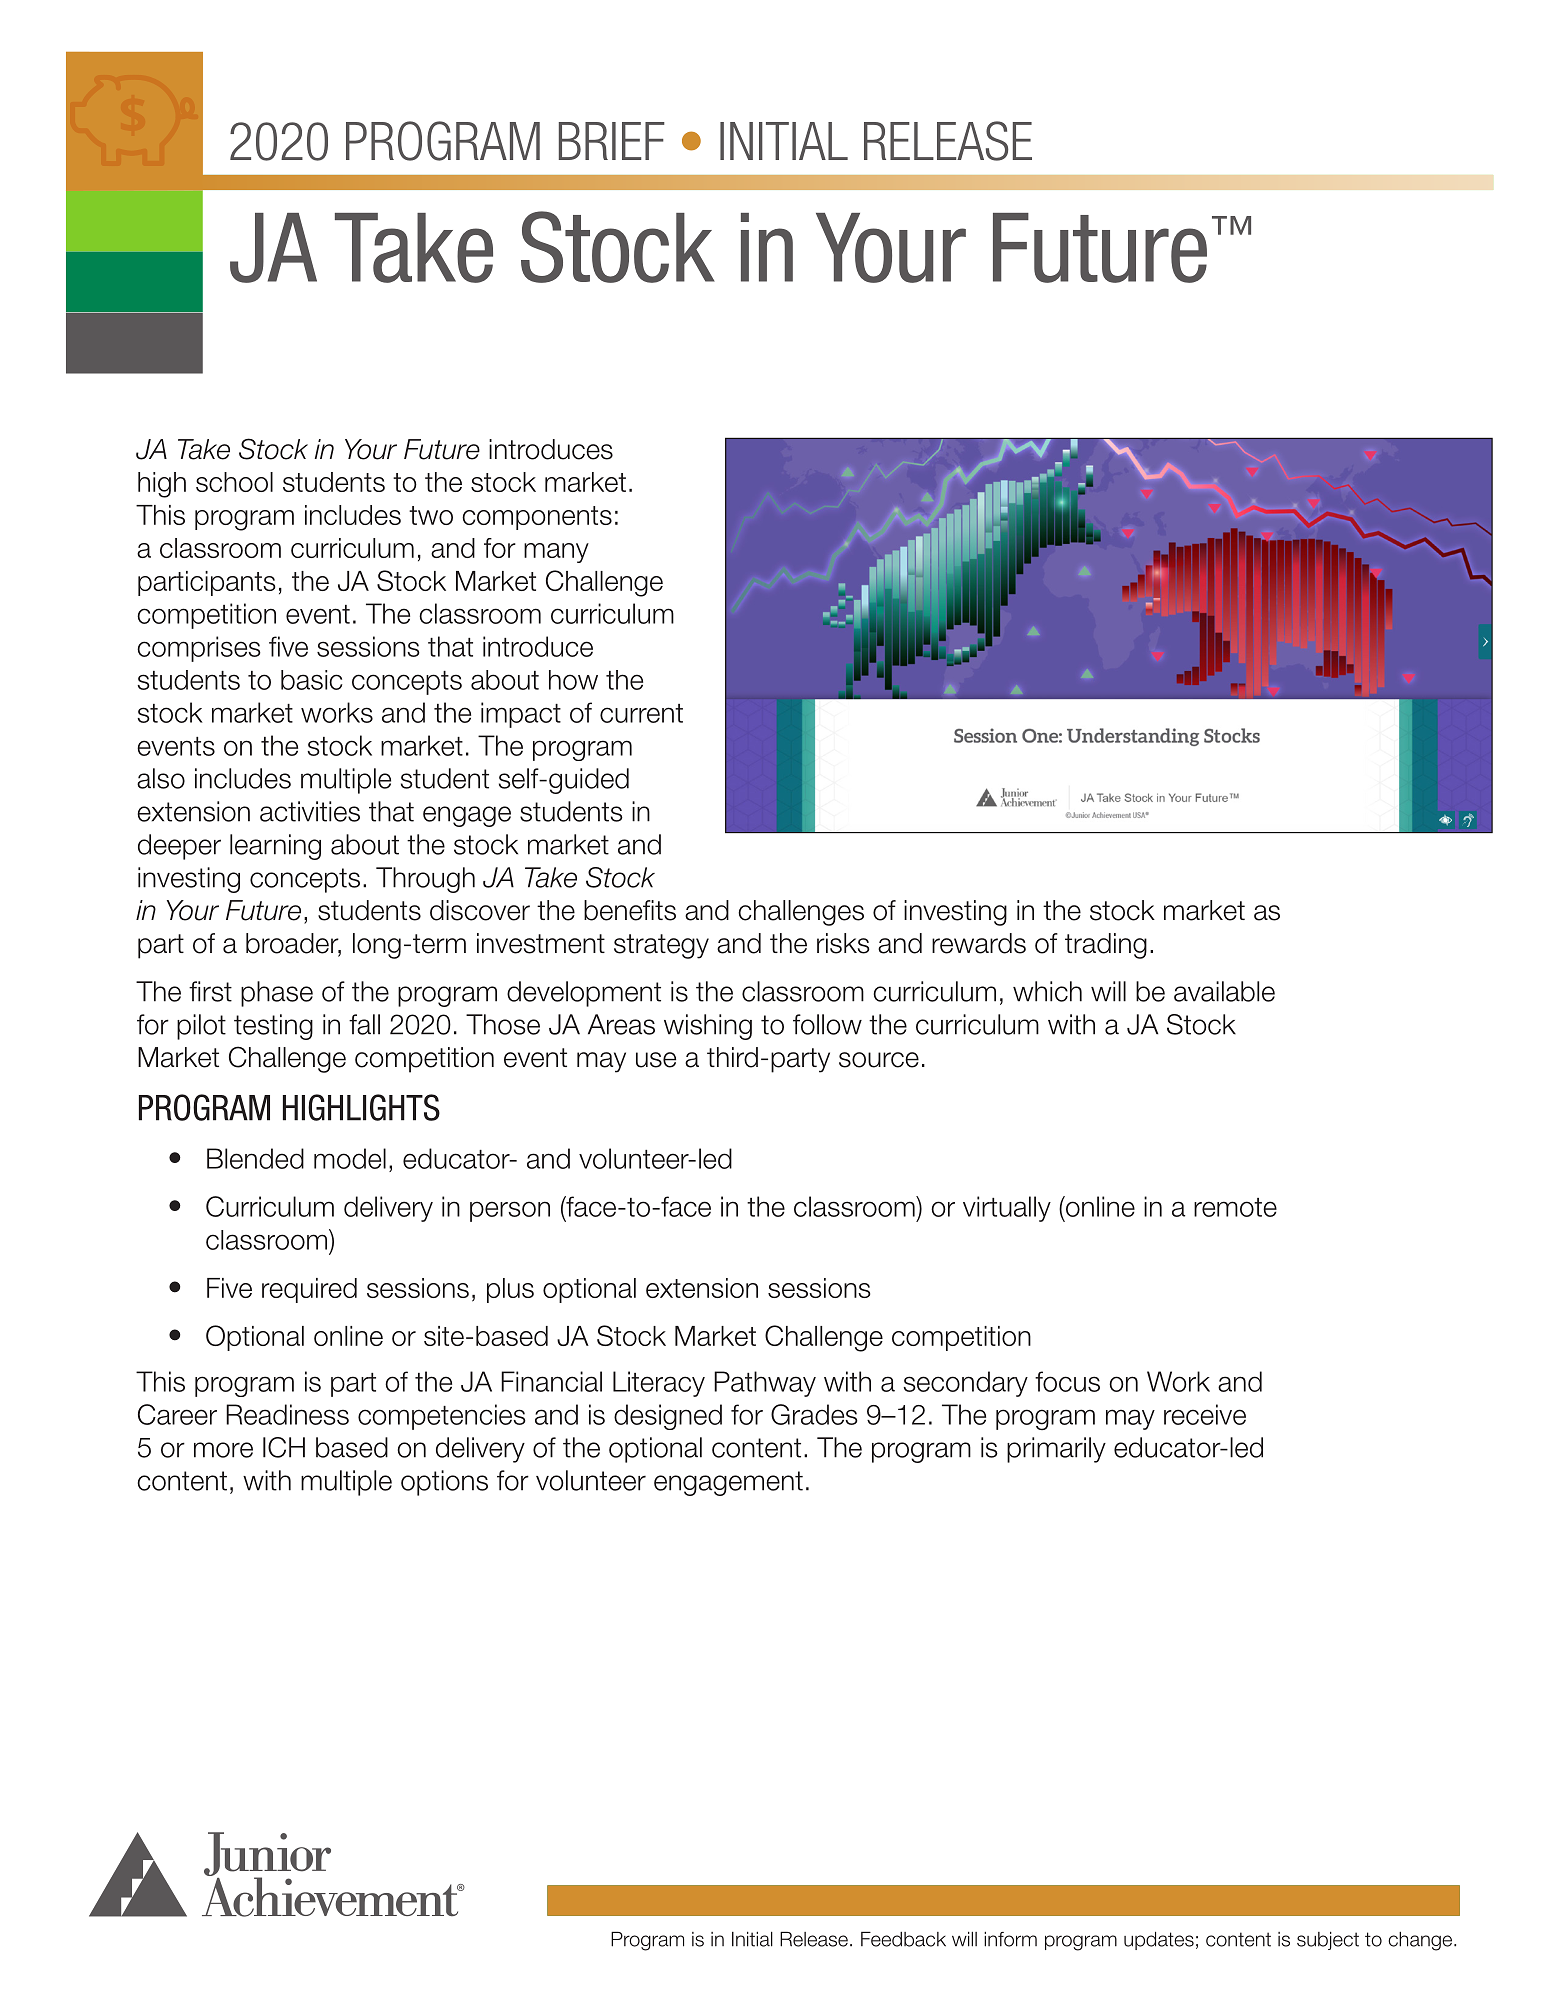  Describe the element at coordinates (903, 1939) in the screenshot. I see `Feedback` at that location.
